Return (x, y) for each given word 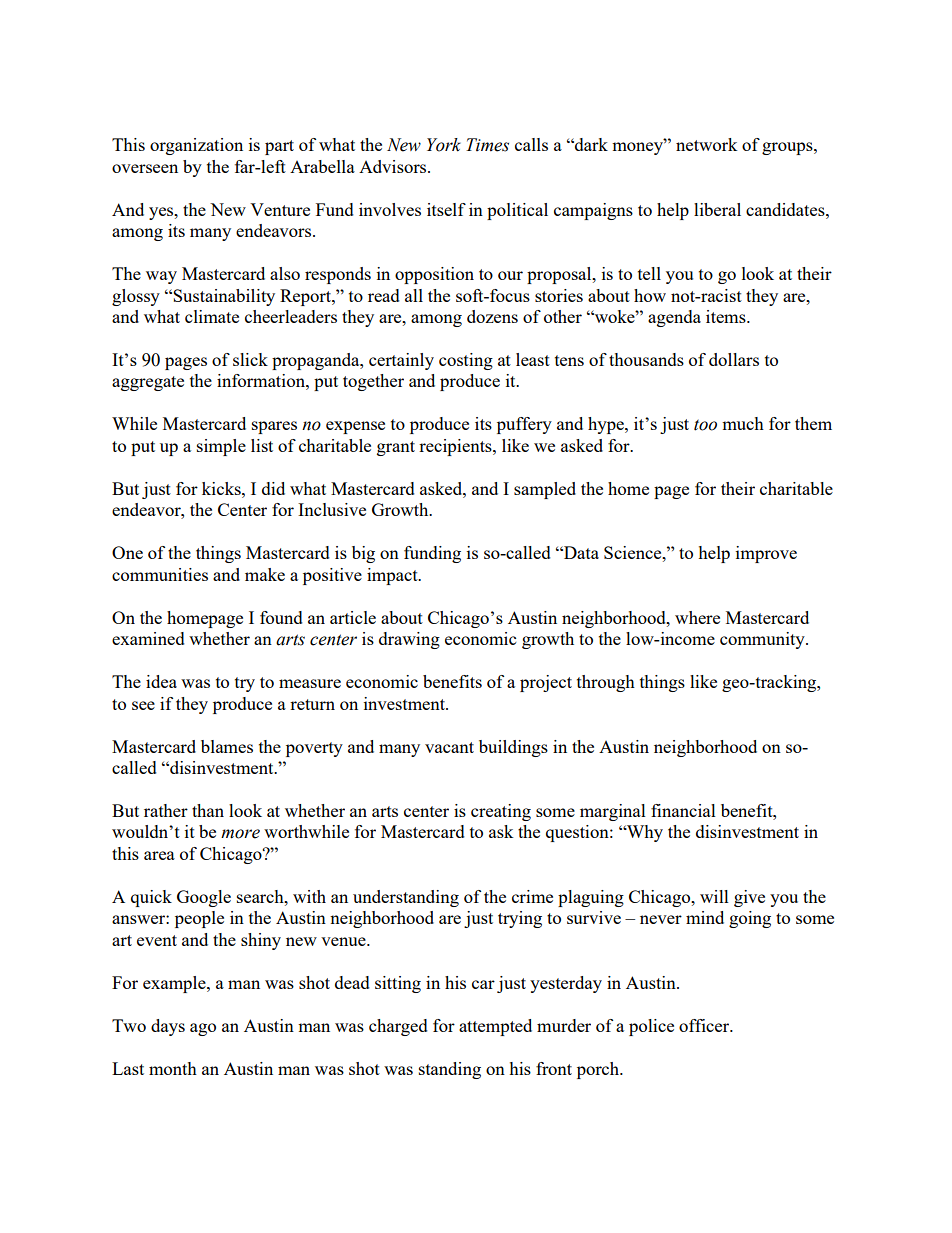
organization (196, 146)
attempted (495, 1027)
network (707, 144)
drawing (409, 640)
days (168, 1027)
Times (487, 145)
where (697, 617)
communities (160, 574)
